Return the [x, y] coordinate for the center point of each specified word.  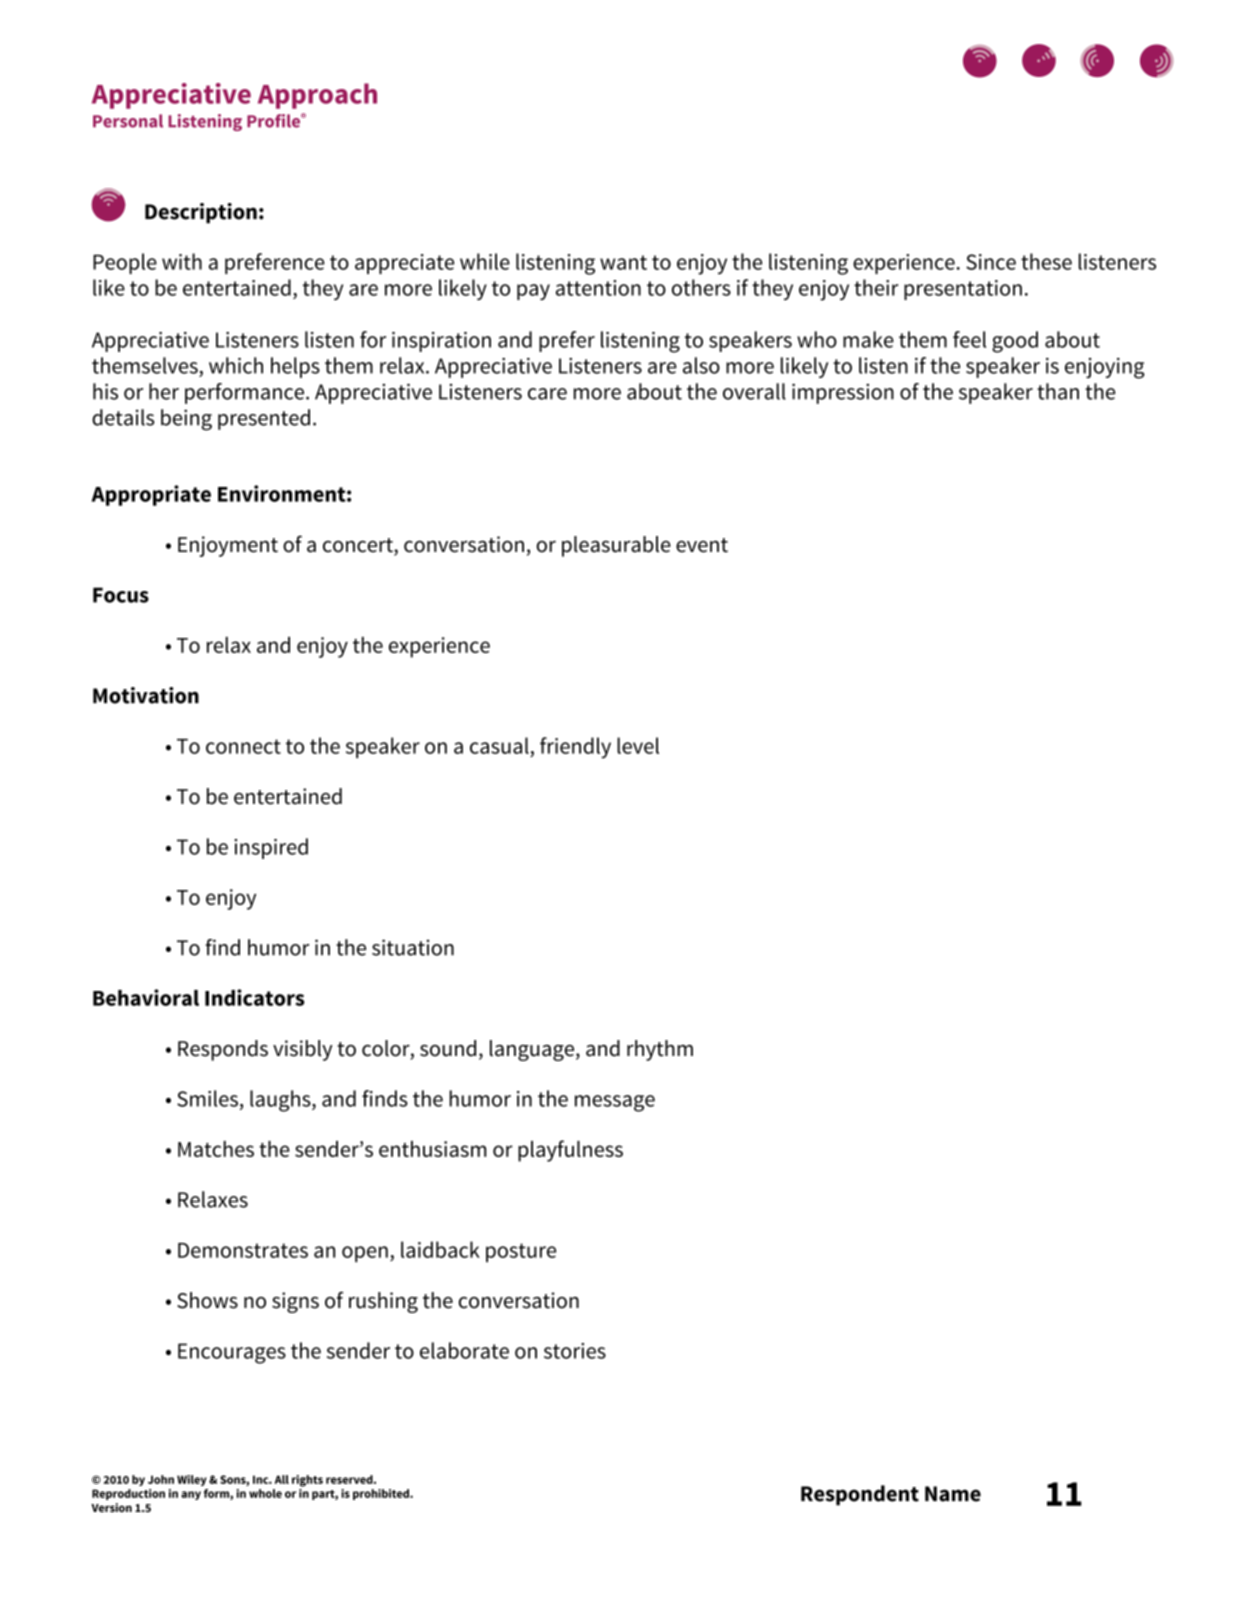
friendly [575, 748]
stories [575, 1351]
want [623, 262]
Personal [128, 121]
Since [991, 262]
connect [243, 746]
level [638, 745]
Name [953, 1494]
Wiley [192, 1480]
